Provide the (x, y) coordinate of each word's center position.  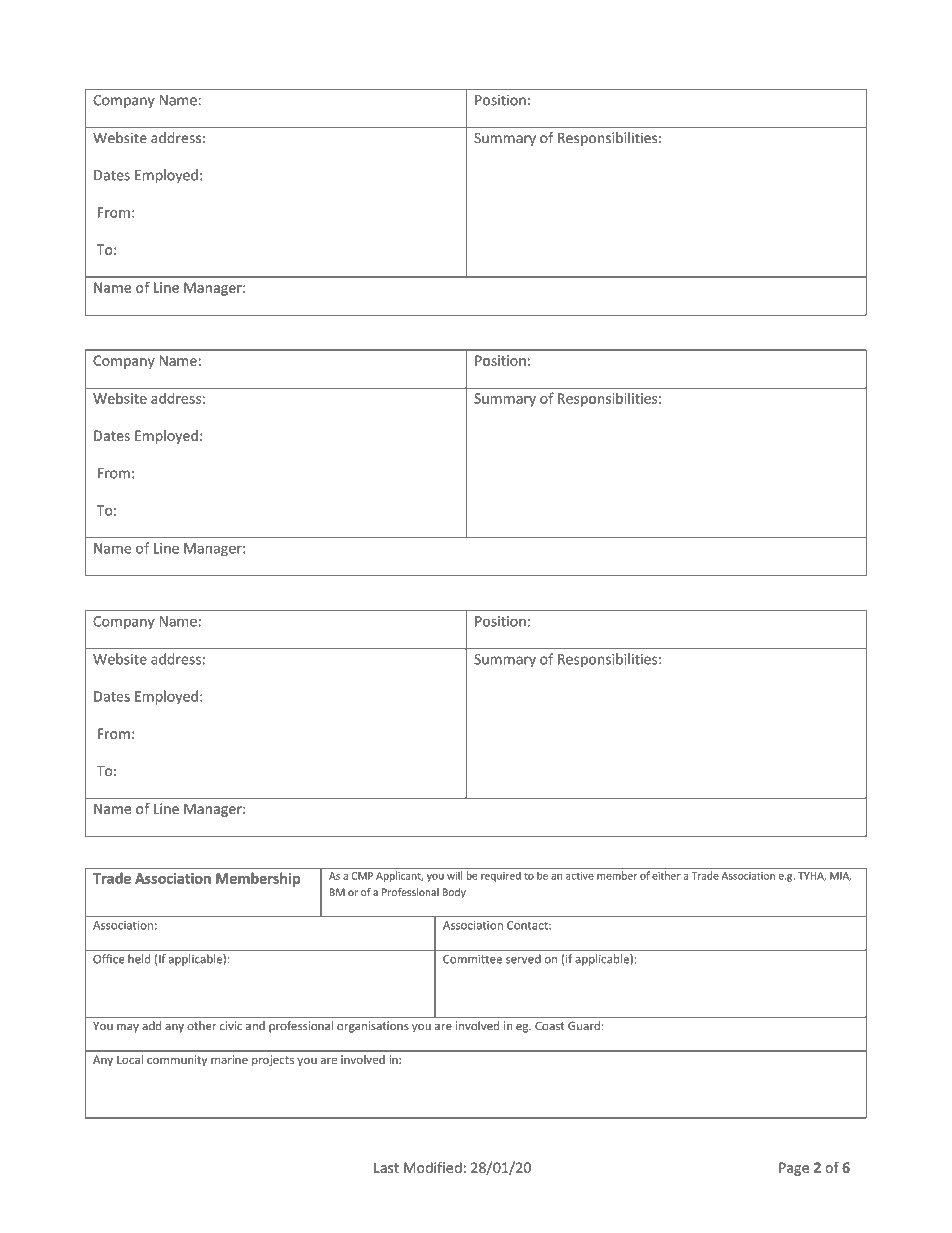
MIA (840, 876)
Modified (433, 1167)
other (201, 1026)
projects (273, 1061)
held (139, 959)
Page (794, 1169)
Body (454, 893)
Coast (550, 1026)
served (523, 959)
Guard (584, 1026)
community (177, 1061)
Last (386, 1167)
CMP (362, 876)
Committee (472, 959)
